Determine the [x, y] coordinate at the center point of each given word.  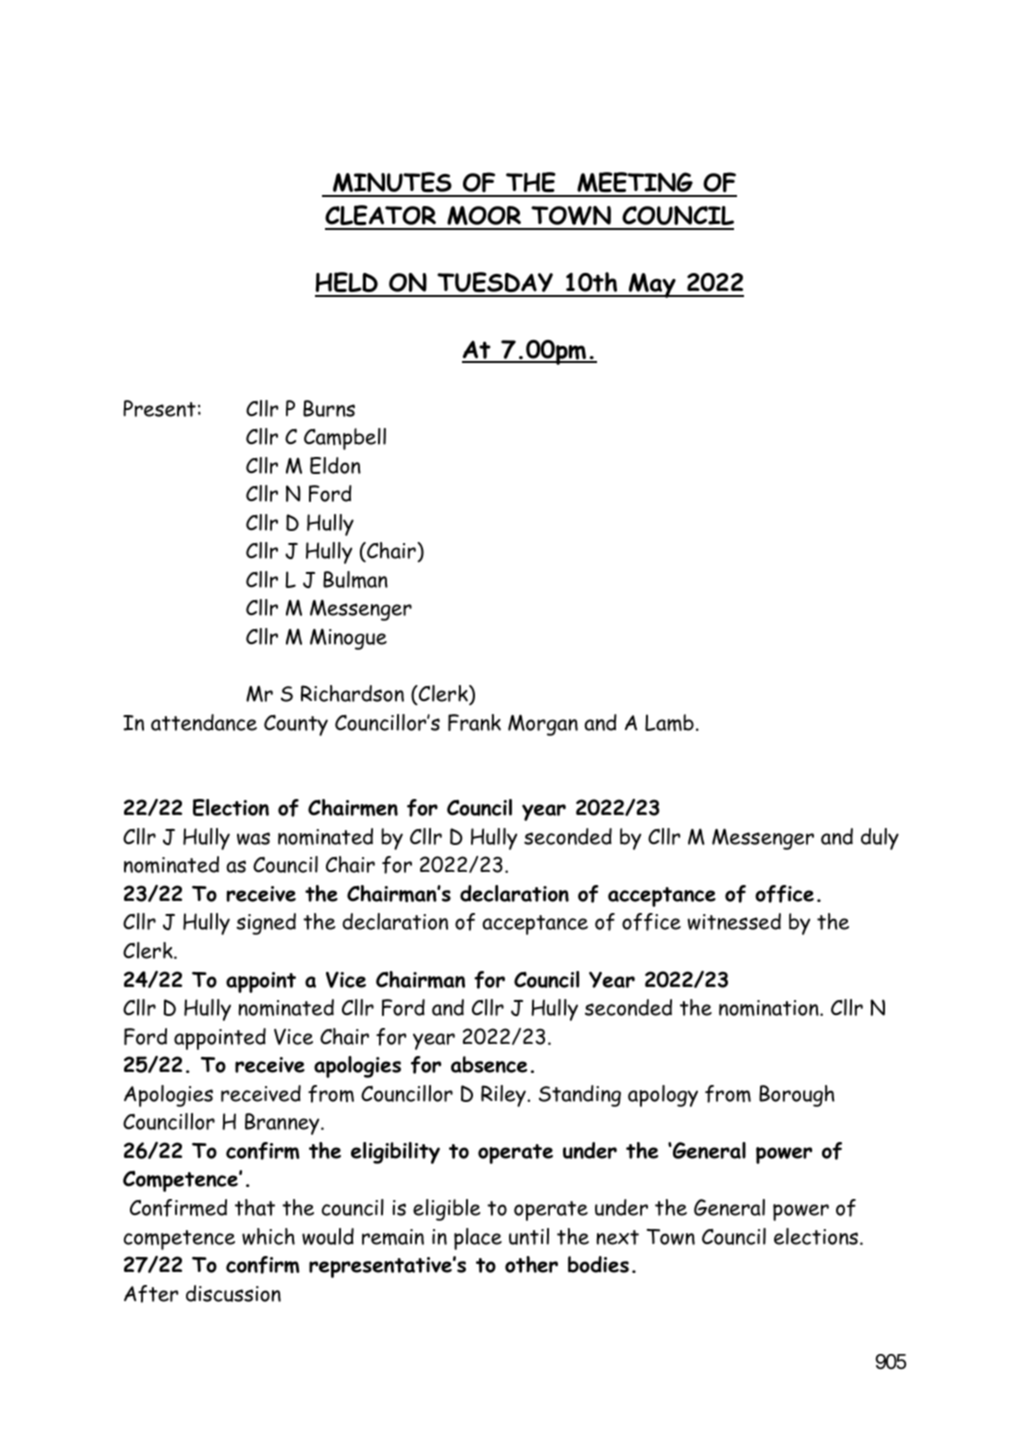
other [531, 1264]
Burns [329, 408]
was [253, 838]
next [617, 1237]
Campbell [345, 439]
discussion [233, 1293]
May [652, 285]
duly [880, 839]
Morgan [543, 725]
